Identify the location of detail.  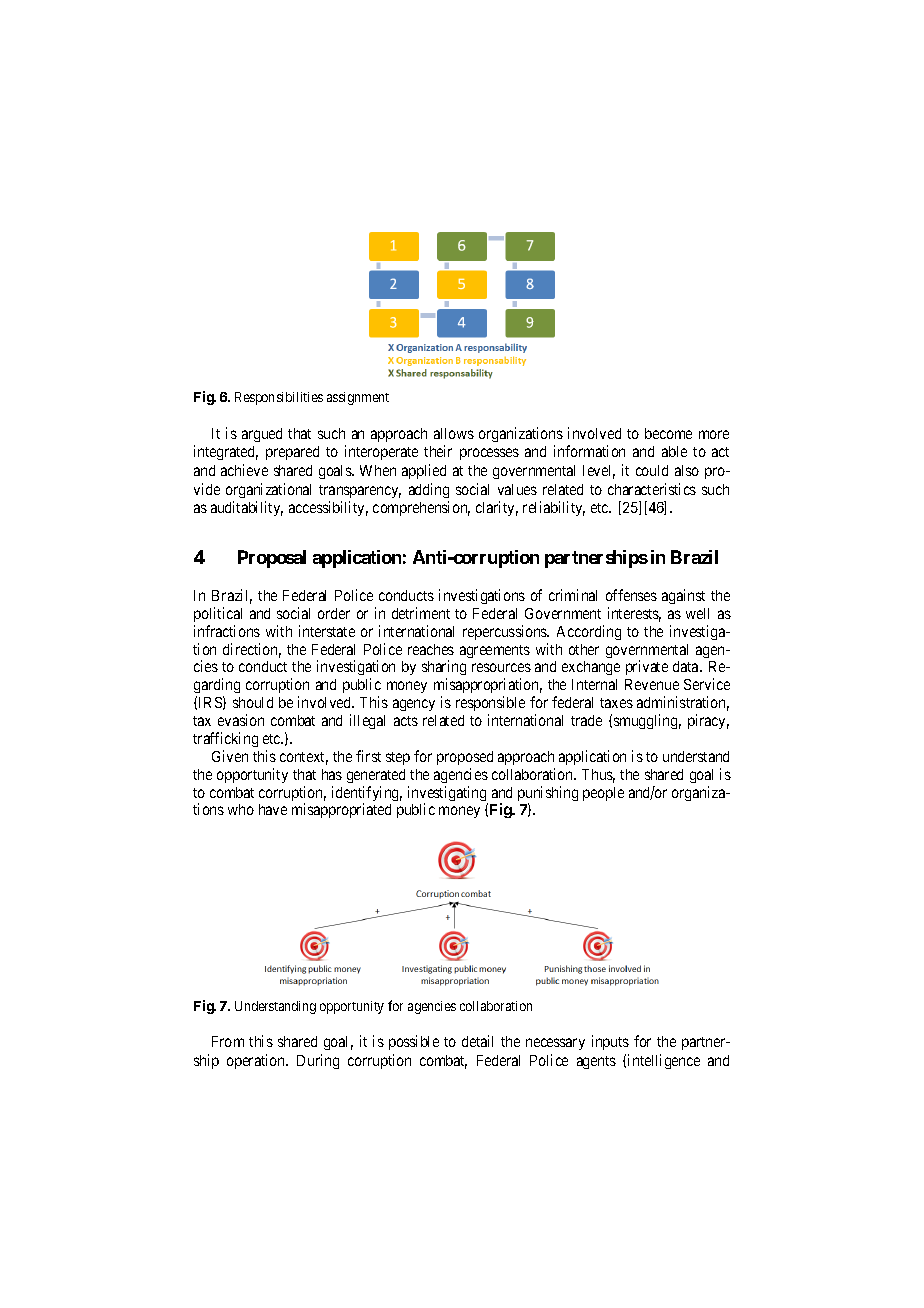
(477, 1041).
